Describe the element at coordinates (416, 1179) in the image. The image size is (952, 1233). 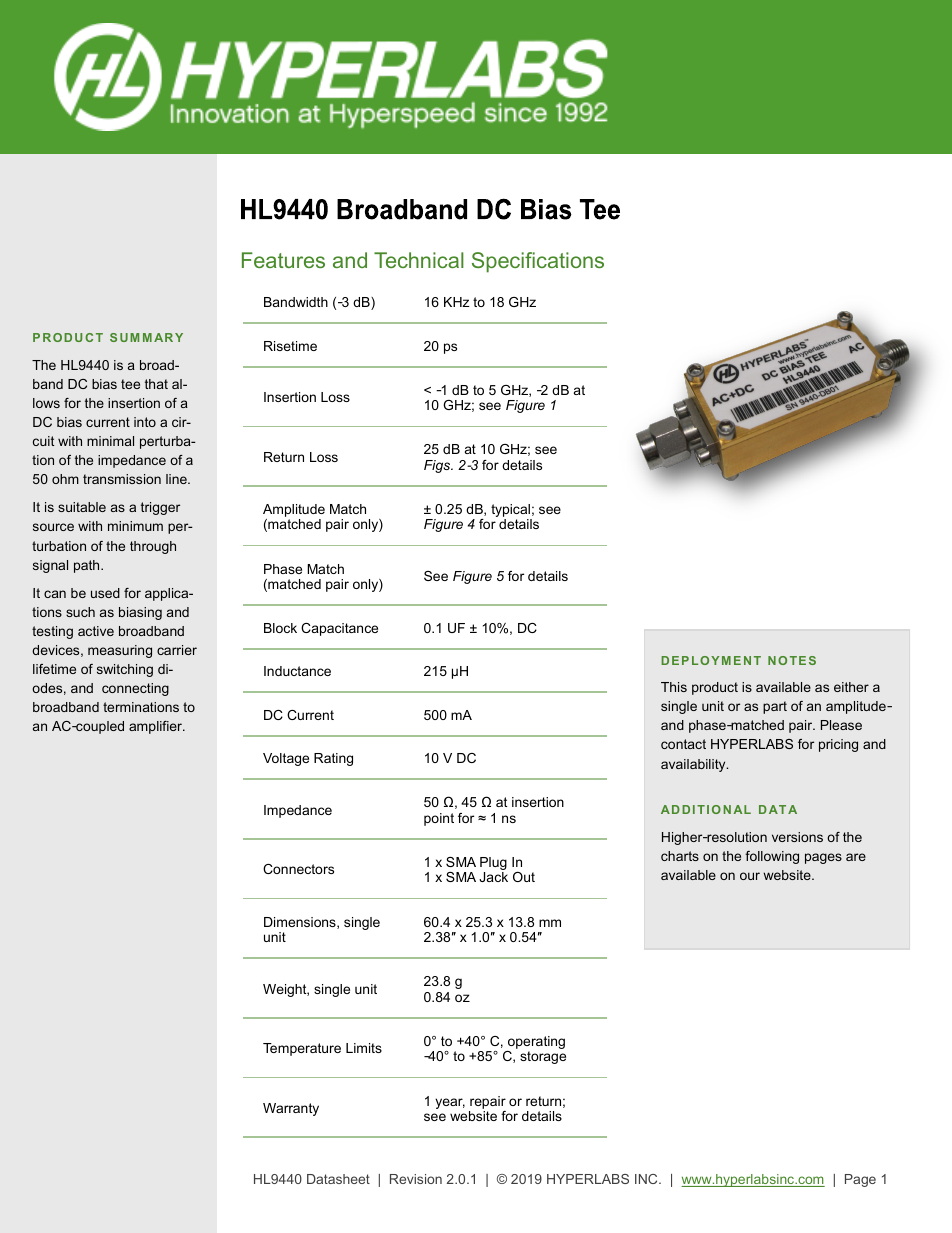
I see `Revision` at that location.
